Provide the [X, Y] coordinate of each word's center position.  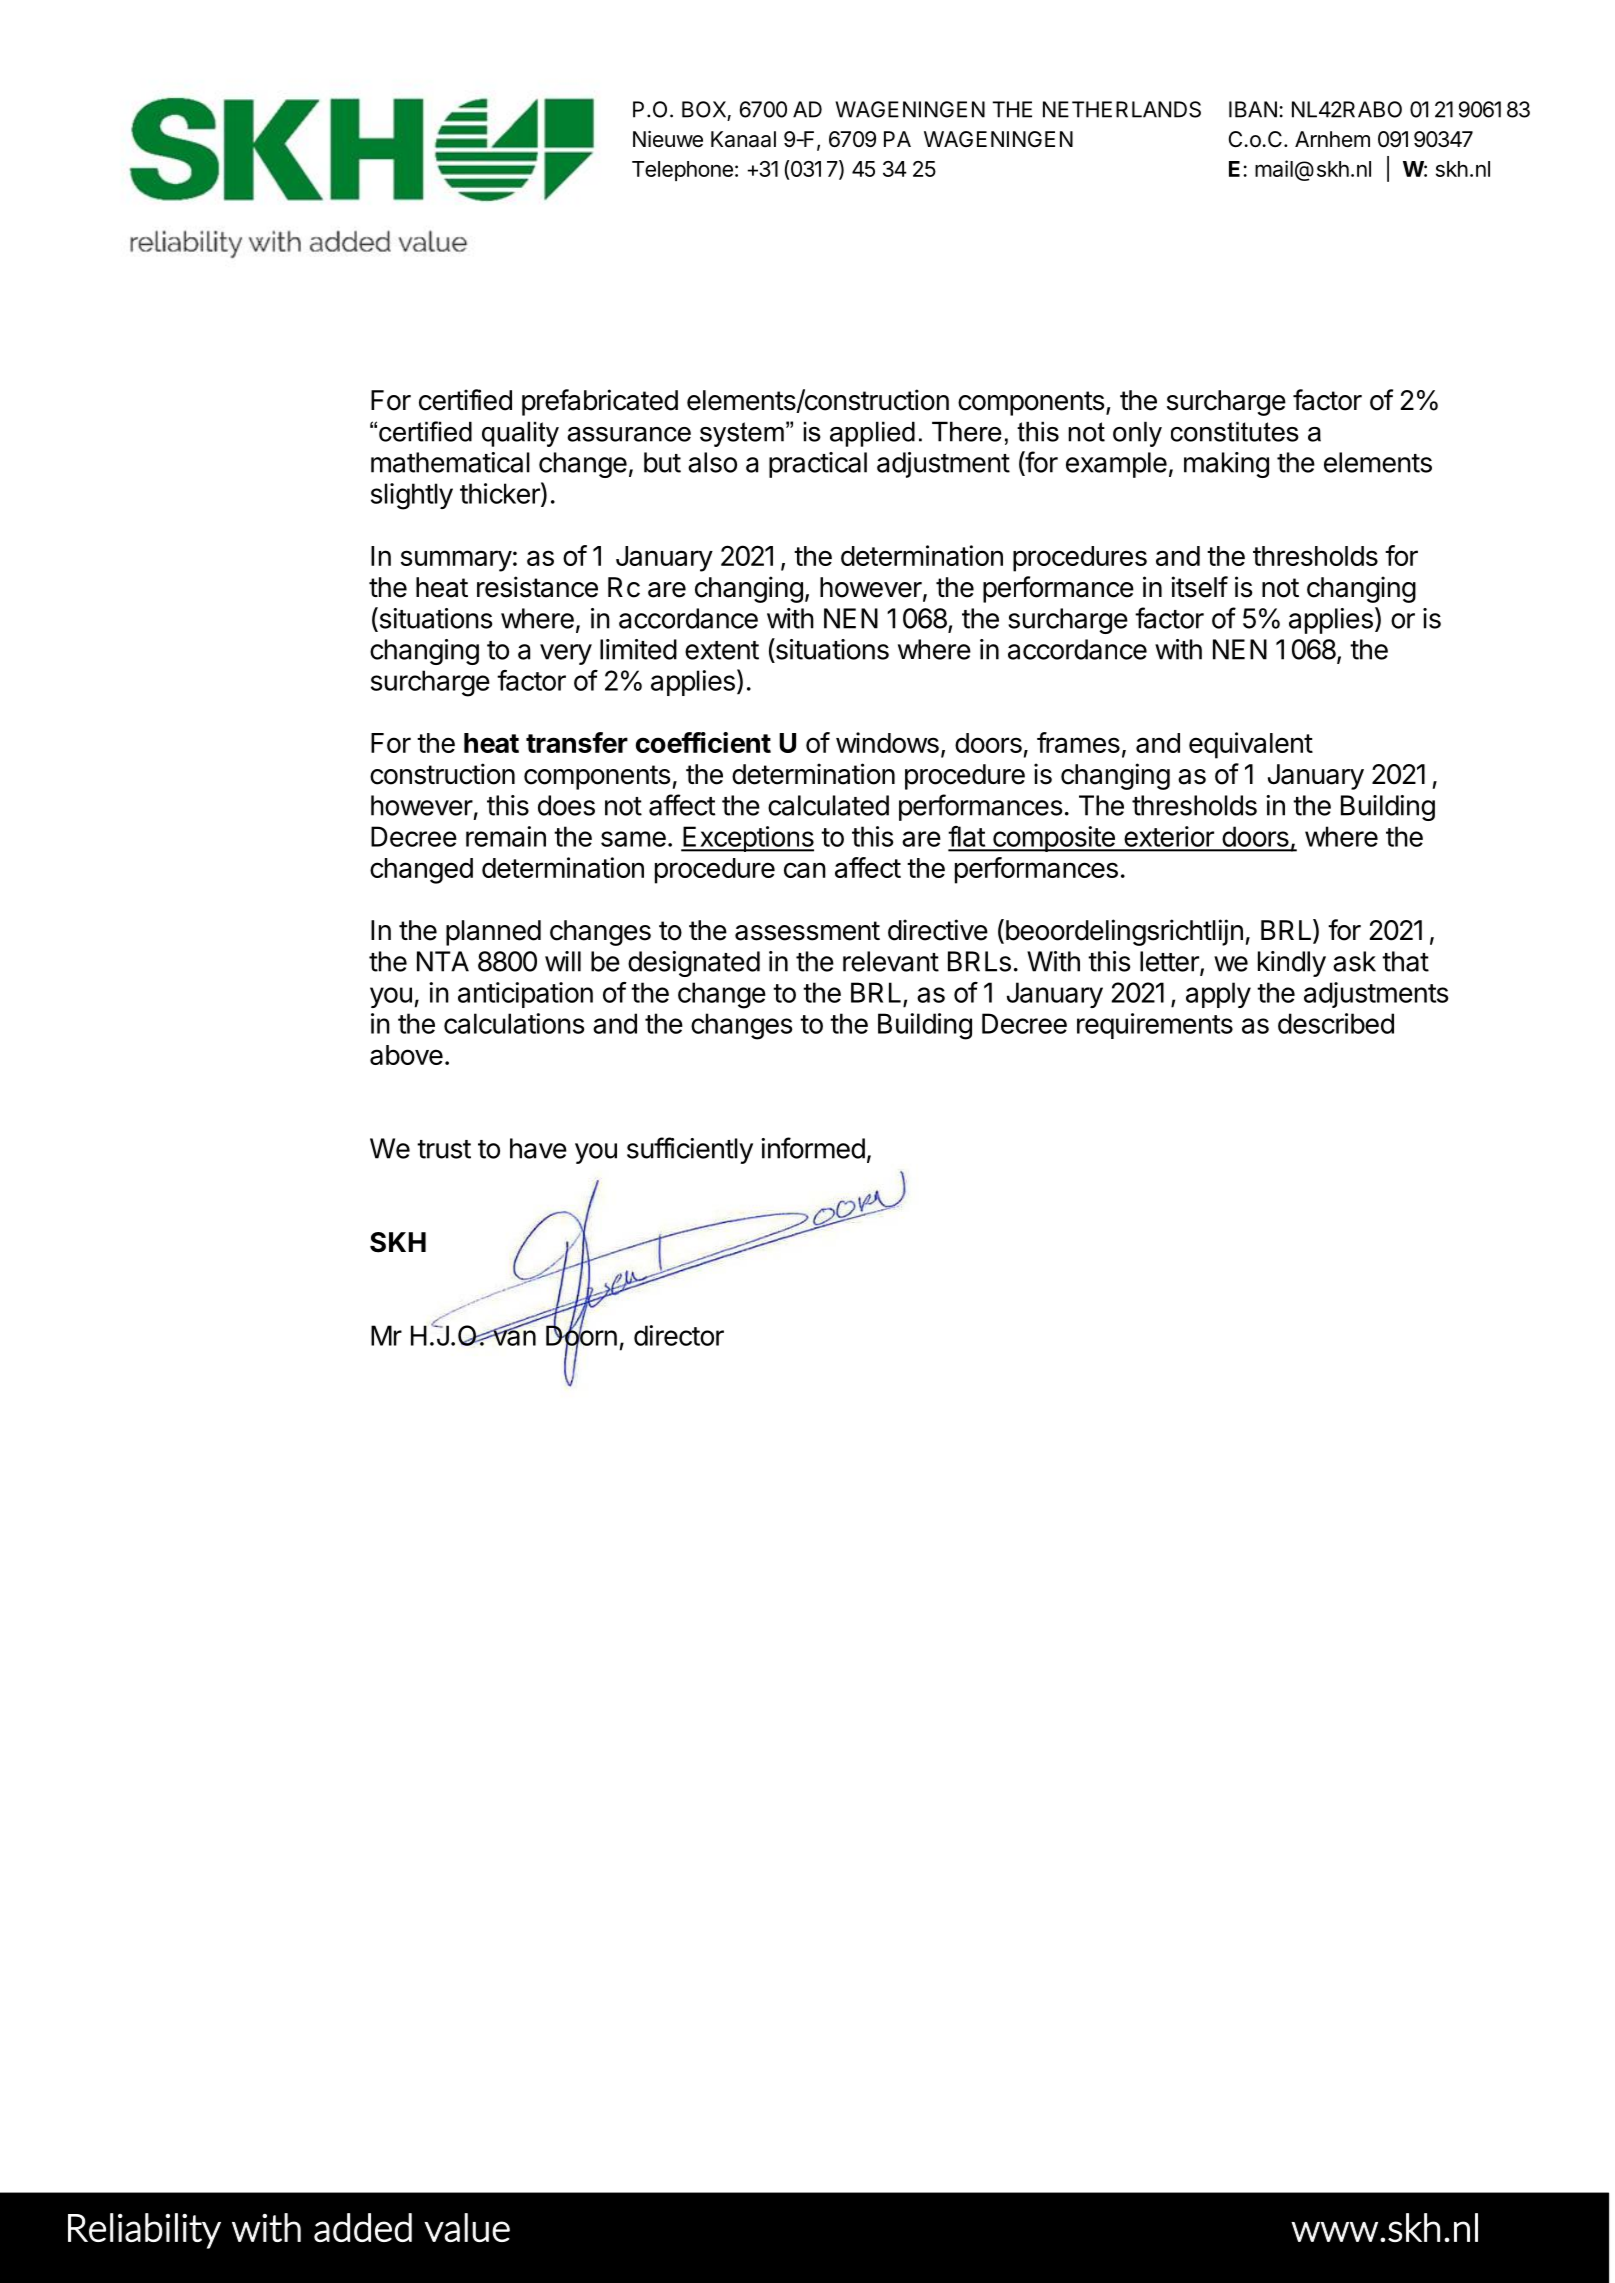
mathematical [450, 462]
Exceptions [747, 839]
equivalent [1251, 745]
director [679, 1335]
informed [813, 1148]
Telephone [682, 171]
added [363, 2227]
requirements [1155, 1026]
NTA [443, 961]
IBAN [1253, 109]
